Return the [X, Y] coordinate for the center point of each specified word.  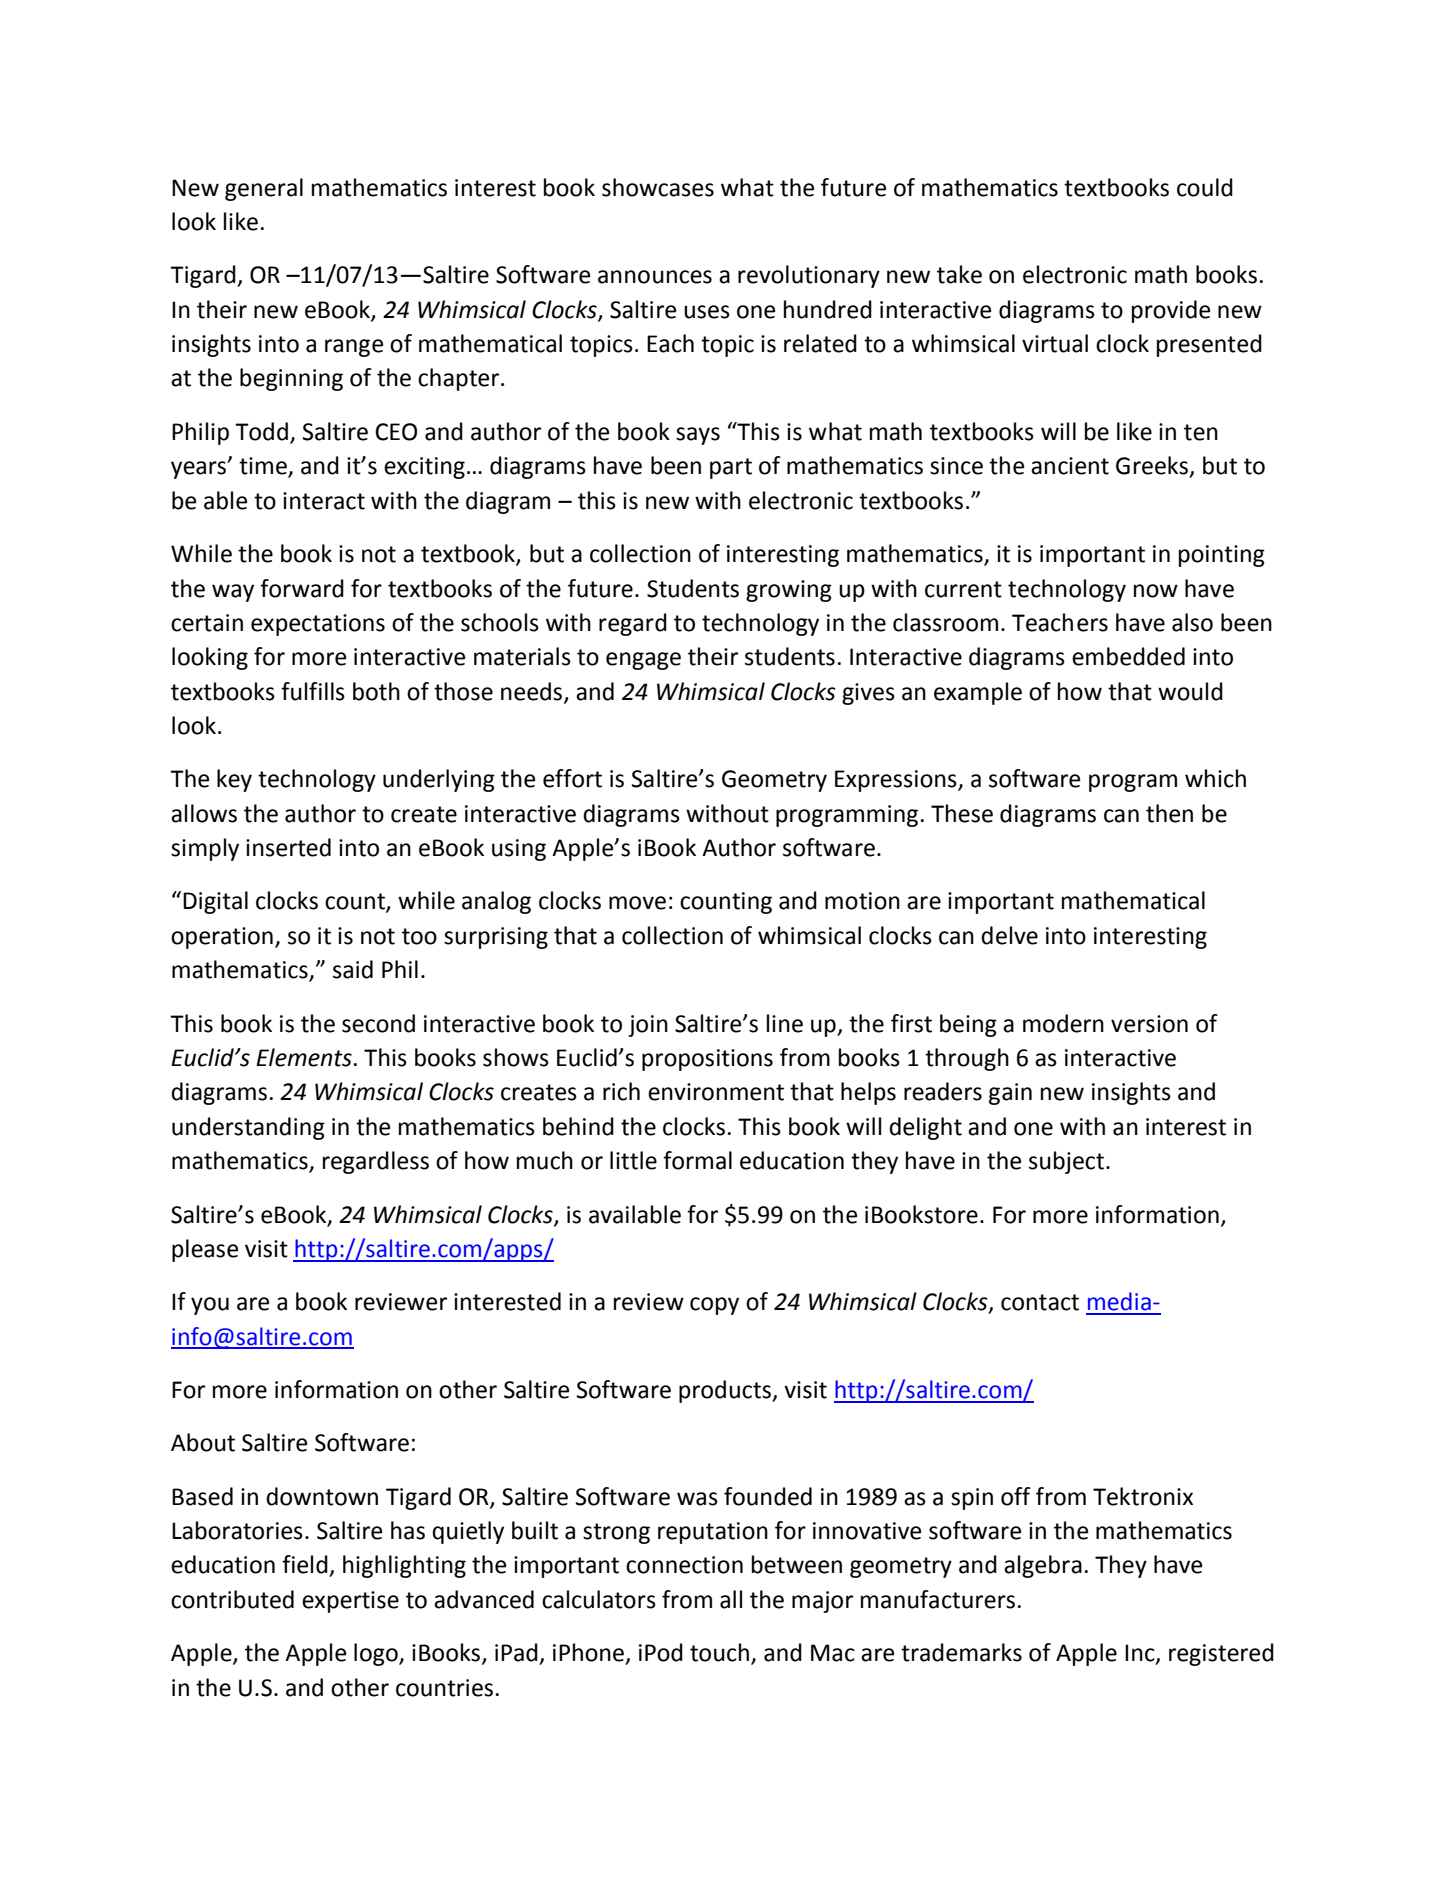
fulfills [313, 691]
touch [719, 1652]
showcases [658, 187]
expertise [350, 1602]
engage [643, 661]
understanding [248, 1128]
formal [697, 1160]
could [1205, 187]
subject [1068, 1162]
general [264, 189]
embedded [1128, 656]
